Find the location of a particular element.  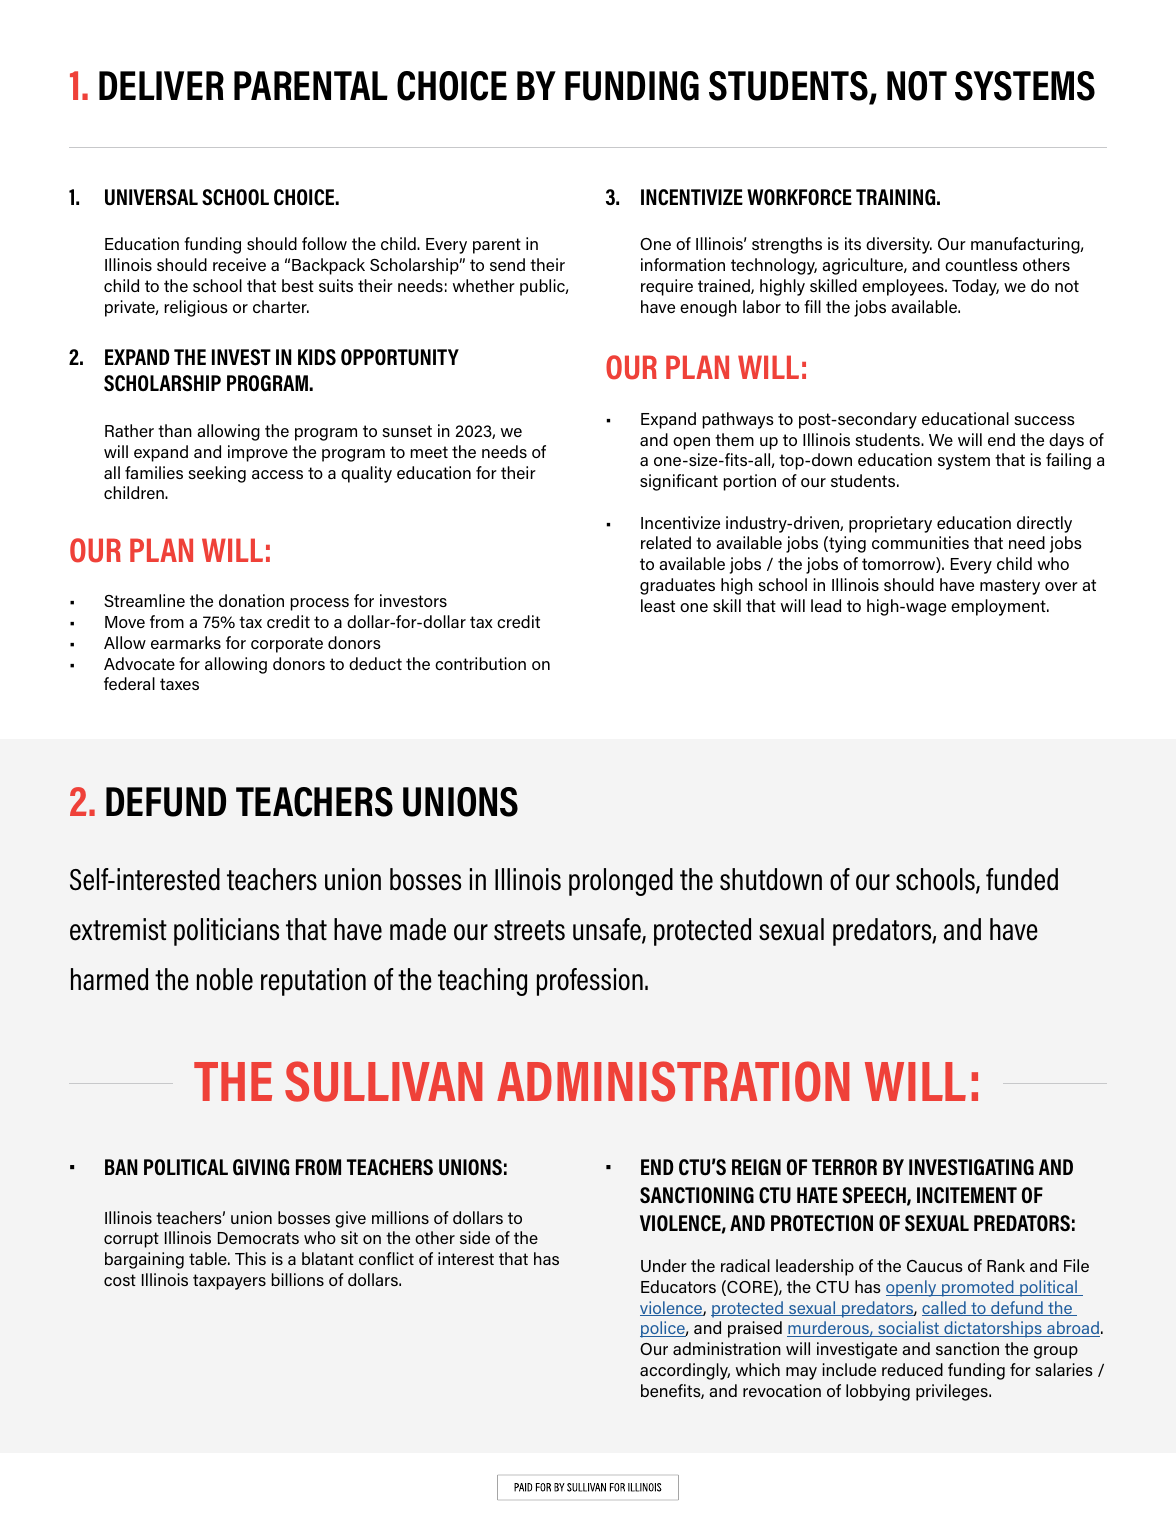

seeking is located at coordinates (217, 474).
